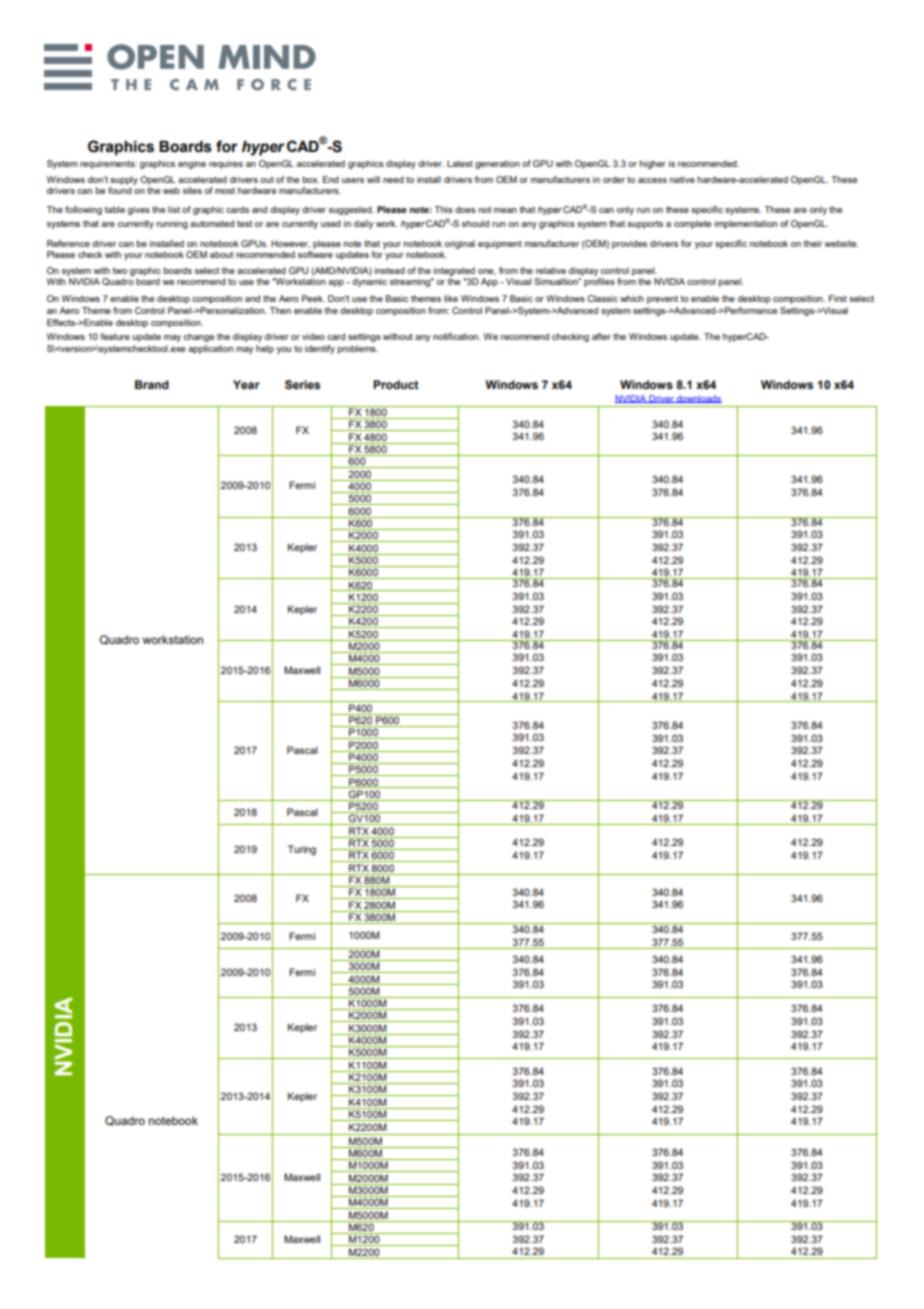 This screenshot has height=1309, width=924. Describe the element at coordinates (396, 384) in the screenshot. I see `Product` at that location.
